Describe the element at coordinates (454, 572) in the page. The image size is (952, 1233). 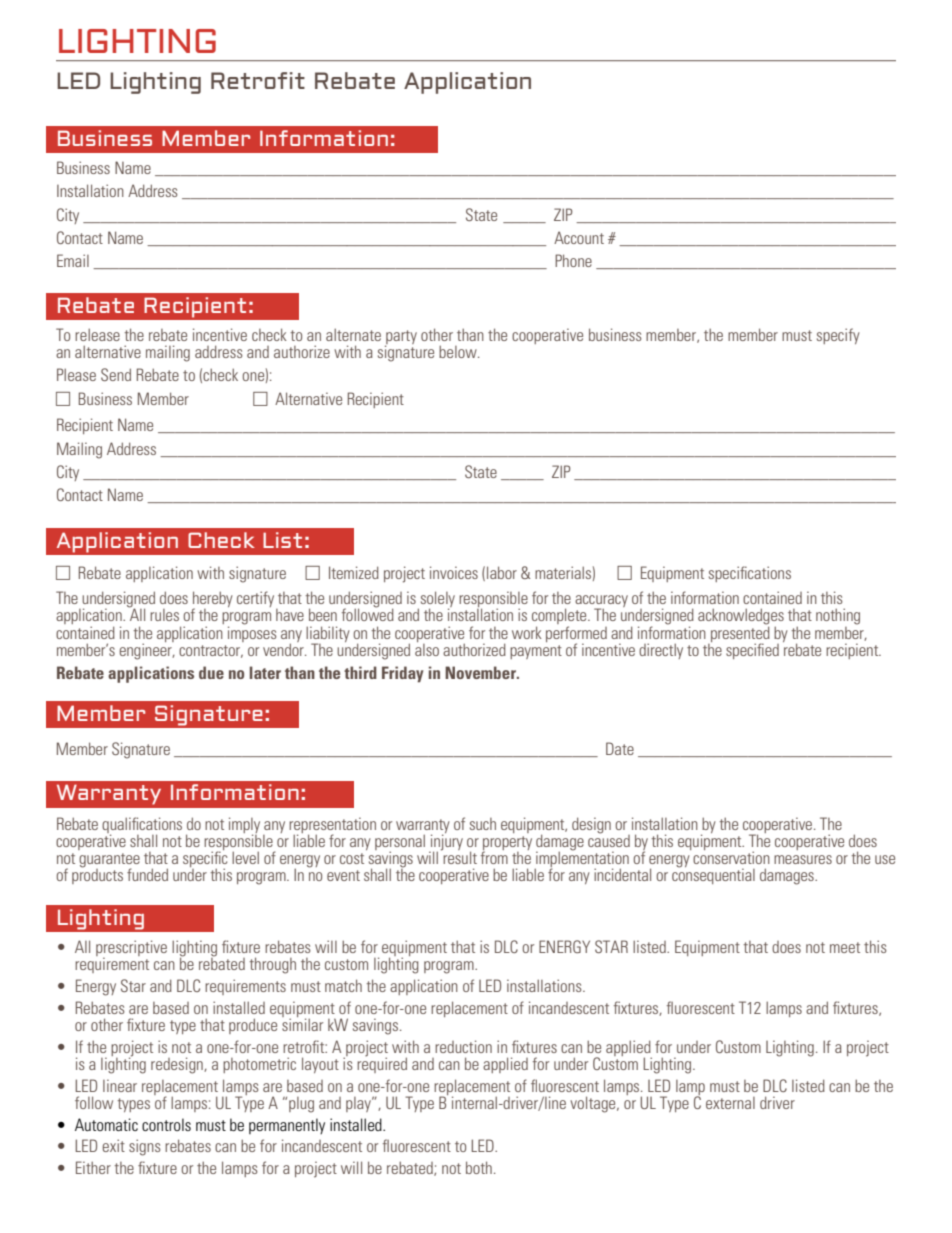
I see `invoices` at that location.
